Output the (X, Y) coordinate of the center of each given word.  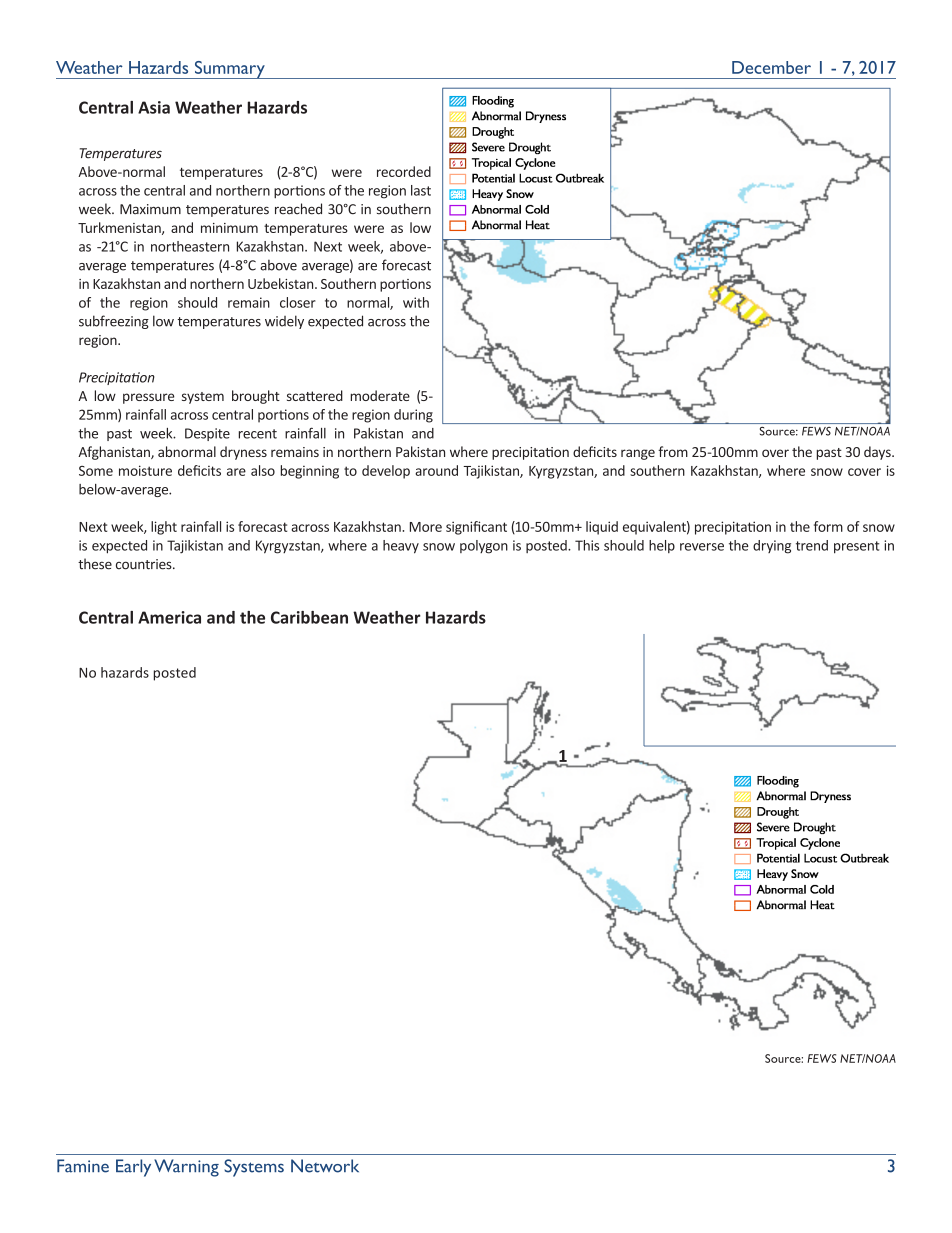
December (771, 67)
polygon (484, 547)
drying (772, 547)
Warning (186, 1168)
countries (145, 564)
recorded (404, 171)
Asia (154, 107)
